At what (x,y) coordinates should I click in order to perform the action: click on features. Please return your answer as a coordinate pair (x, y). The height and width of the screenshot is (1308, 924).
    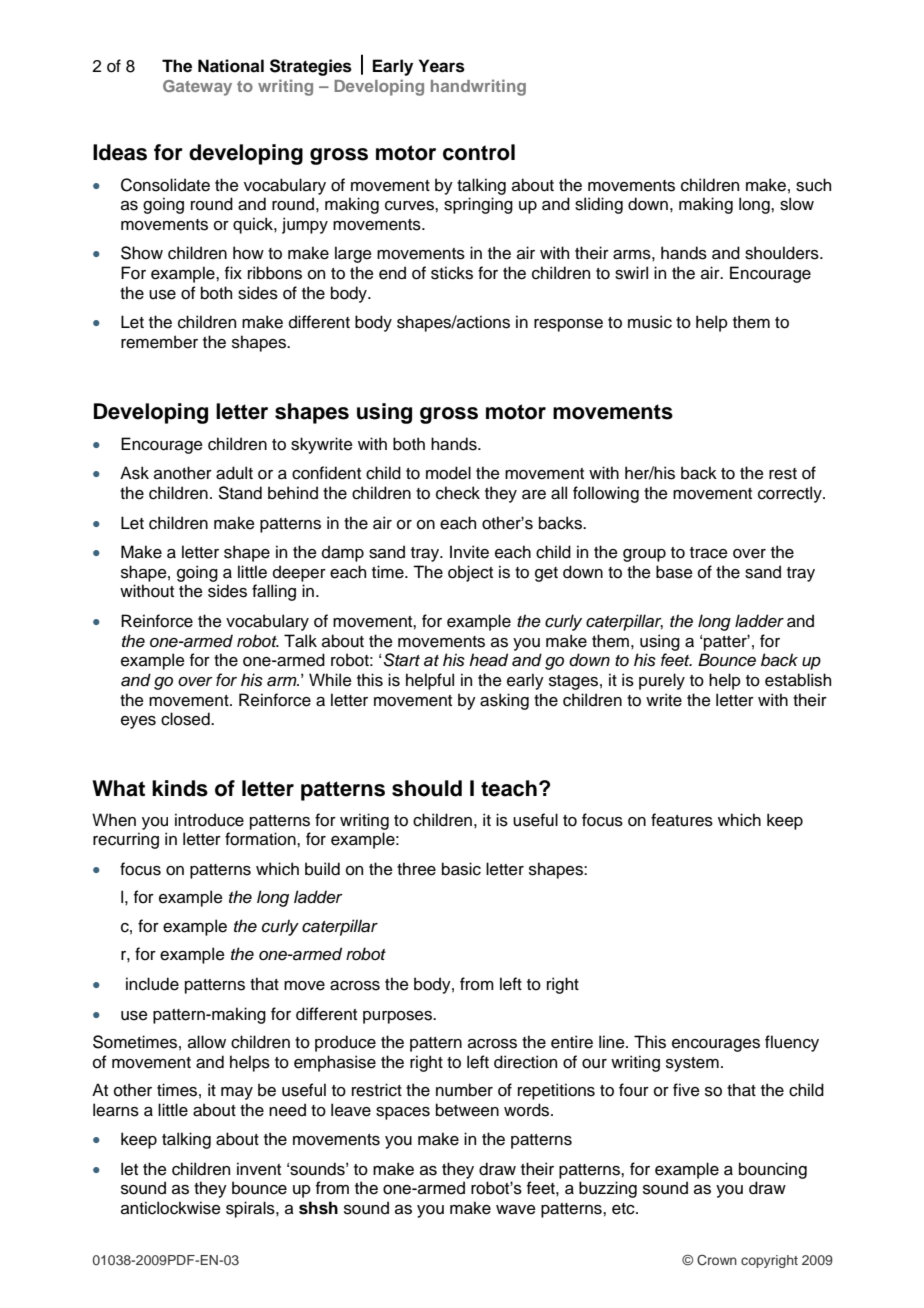
    Looking at the image, I should click on (682, 820).
